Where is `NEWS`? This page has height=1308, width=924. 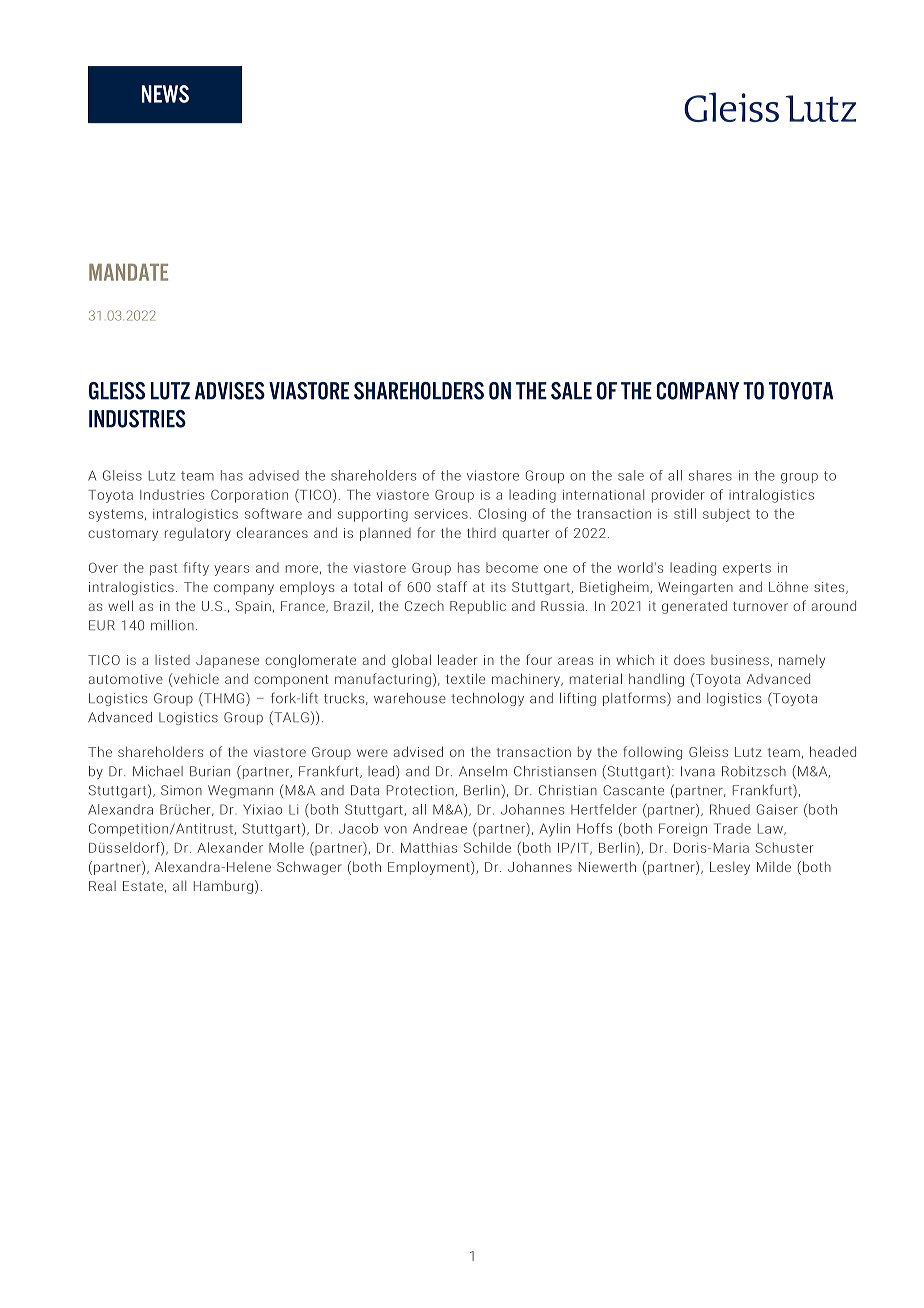
NEWS is located at coordinates (165, 94).
